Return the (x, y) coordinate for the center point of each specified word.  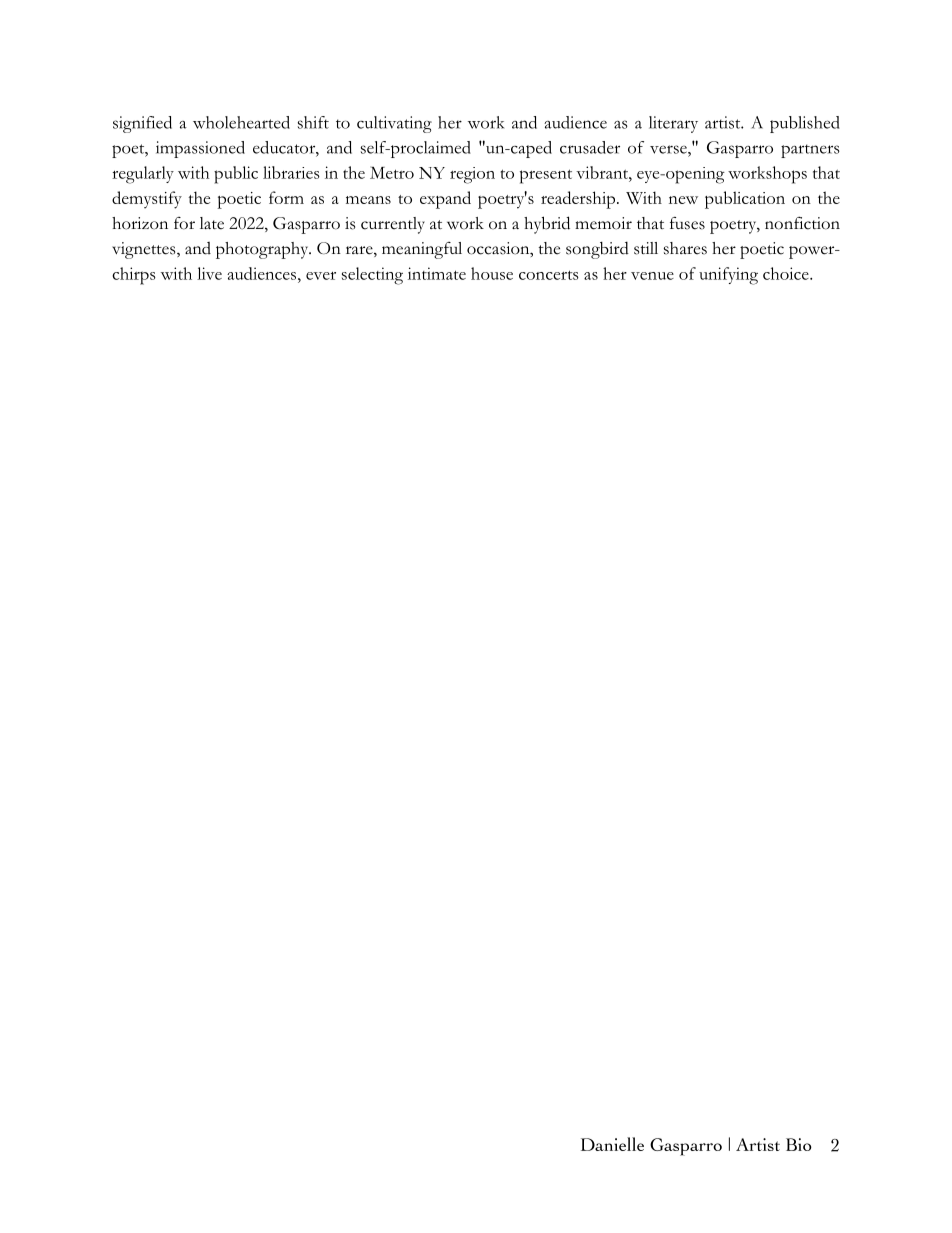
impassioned (200, 149)
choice (787, 273)
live (209, 273)
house (492, 273)
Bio (799, 1144)
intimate (437, 273)
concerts (549, 275)
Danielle (612, 1144)
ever (321, 276)
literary (673, 124)
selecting (372, 276)
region (472, 175)
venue (652, 276)
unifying (728, 276)
